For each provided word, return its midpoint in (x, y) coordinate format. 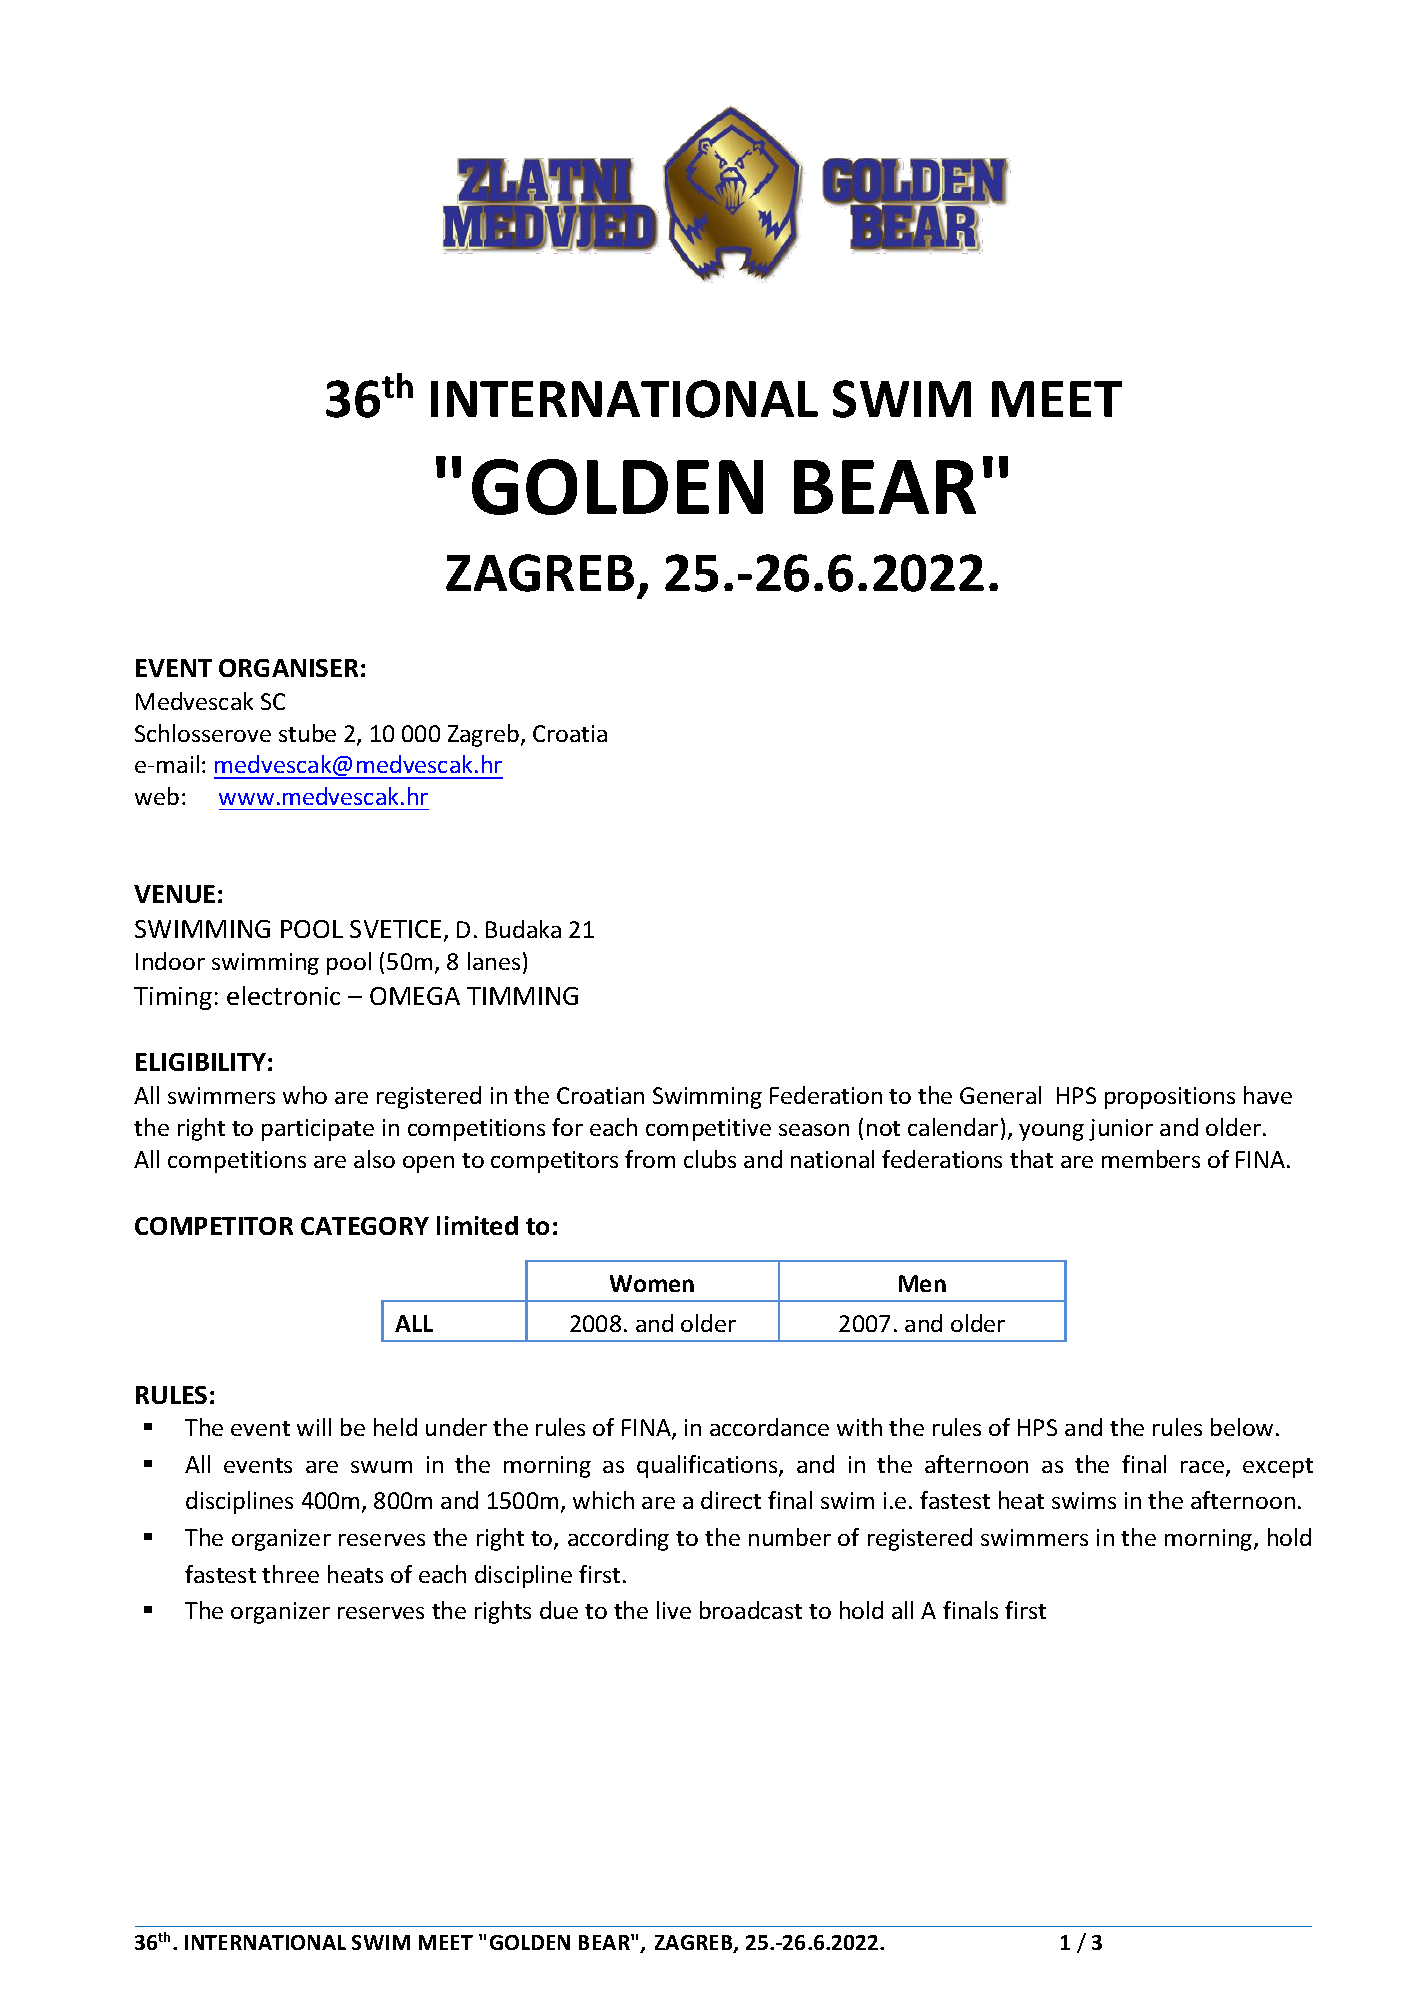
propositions (1170, 1098)
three (290, 1574)
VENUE (174, 894)
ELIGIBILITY (201, 1062)
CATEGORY (365, 1226)
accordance (769, 1427)
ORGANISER (288, 668)
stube (307, 733)
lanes (494, 961)
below (1242, 1427)
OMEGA (415, 996)
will (314, 1427)
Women (652, 1283)
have (1268, 1095)
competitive (708, 1130)
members (1151, 1159)
